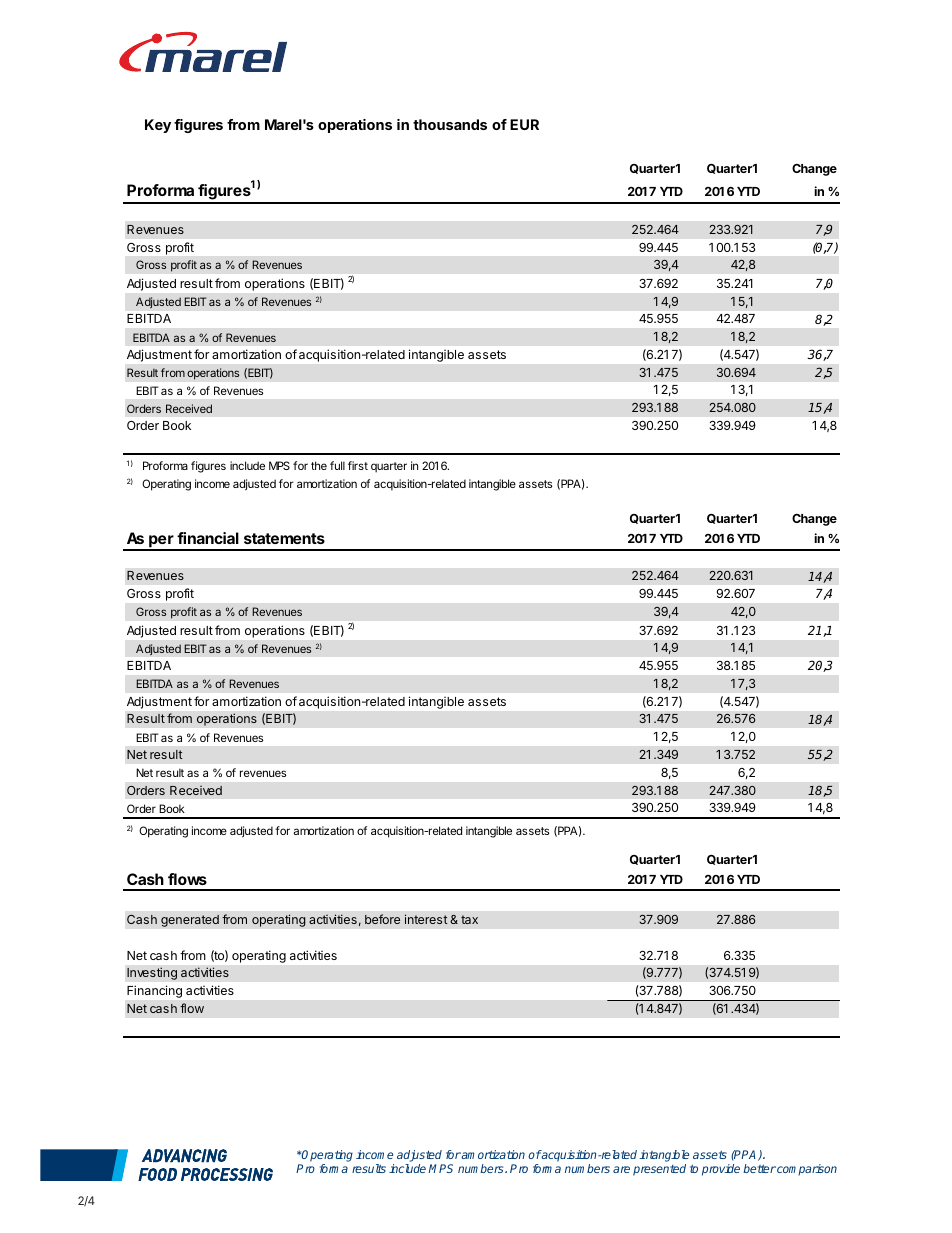 This image has width=952, height=1233. Describe the element at coordinates (208, 538) in the image. I see `financial` at that location.
